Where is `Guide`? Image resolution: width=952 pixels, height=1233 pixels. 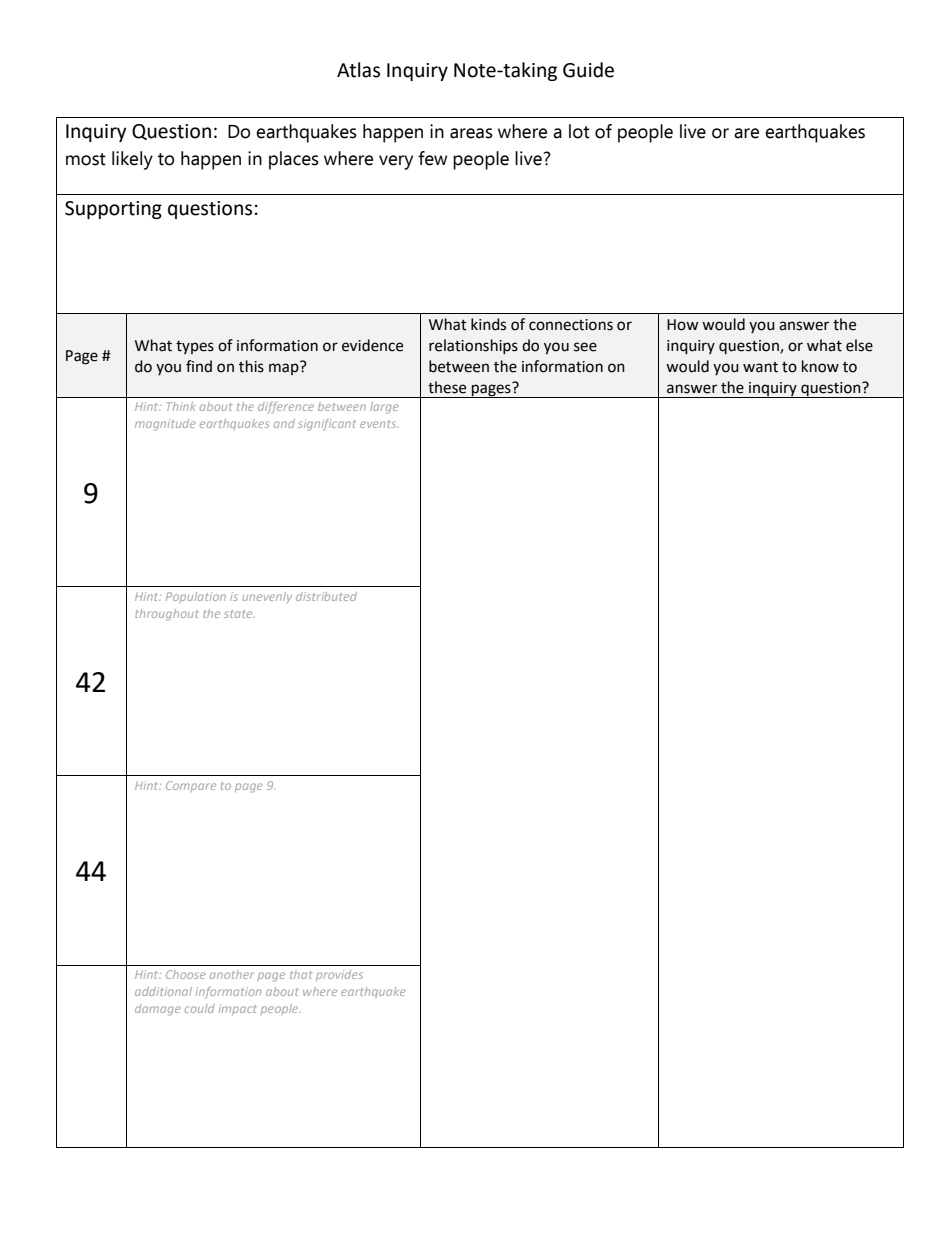
Guide is located at coordinates (588, 70).
